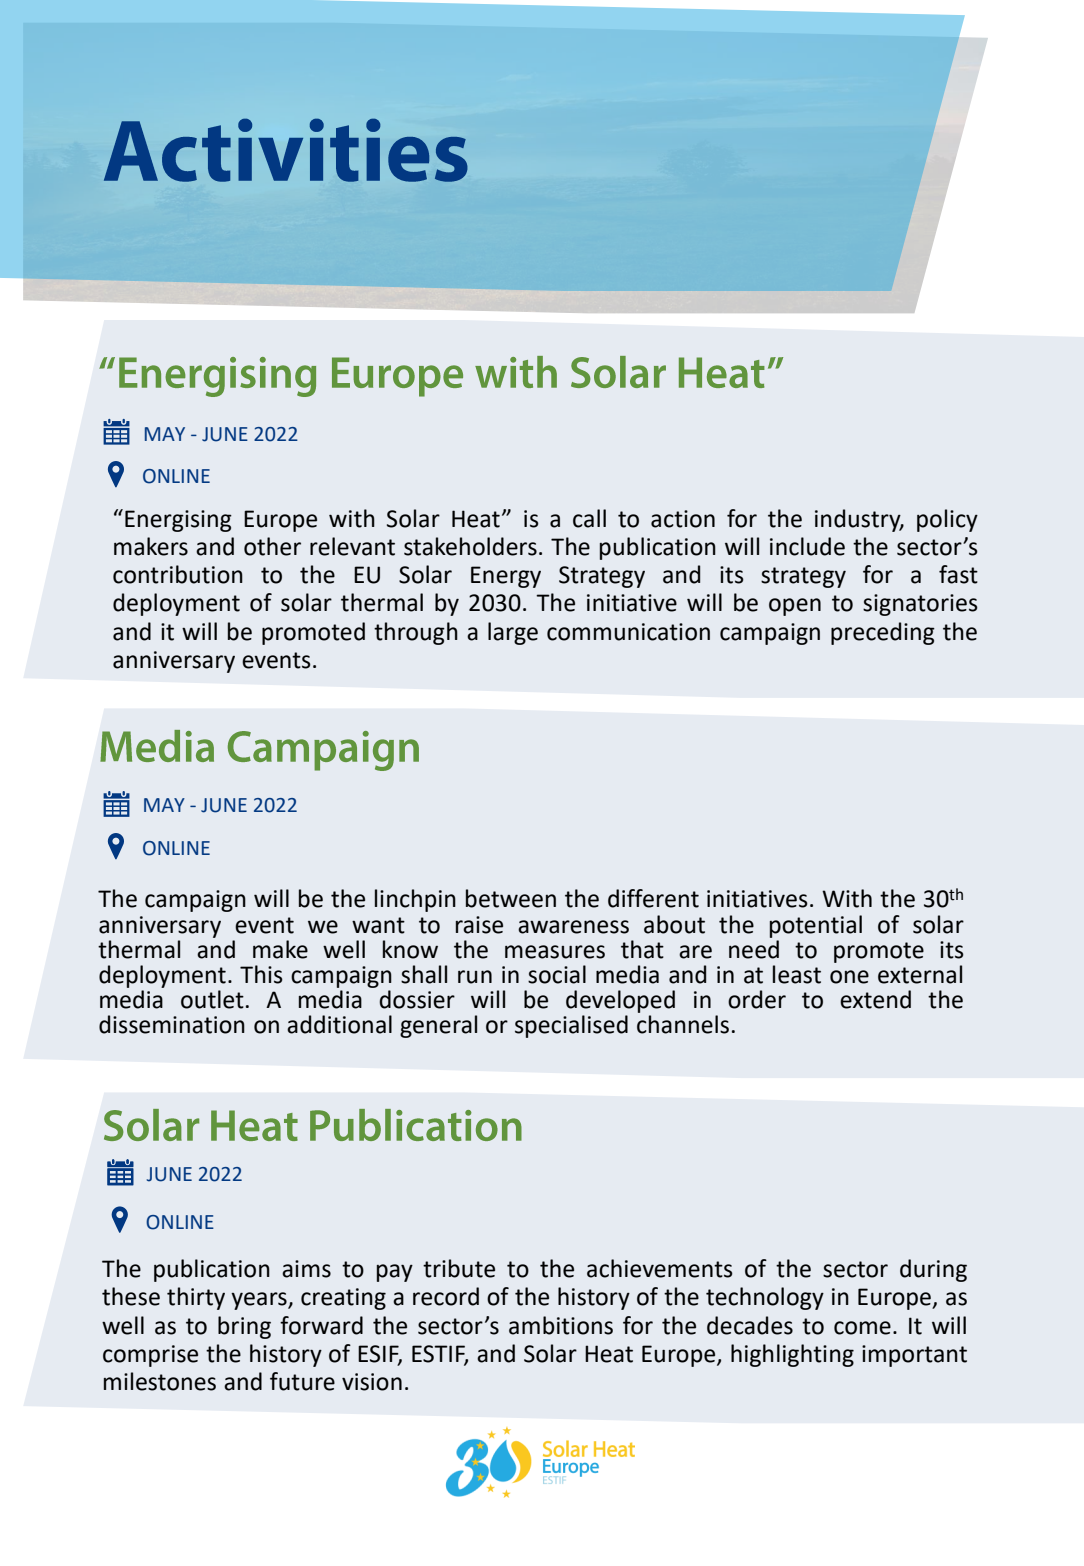 The height and width of the page is (1566, 1084). Describe the element at coordinates (459, 1268) in the page. I see `tribute` at that location.
